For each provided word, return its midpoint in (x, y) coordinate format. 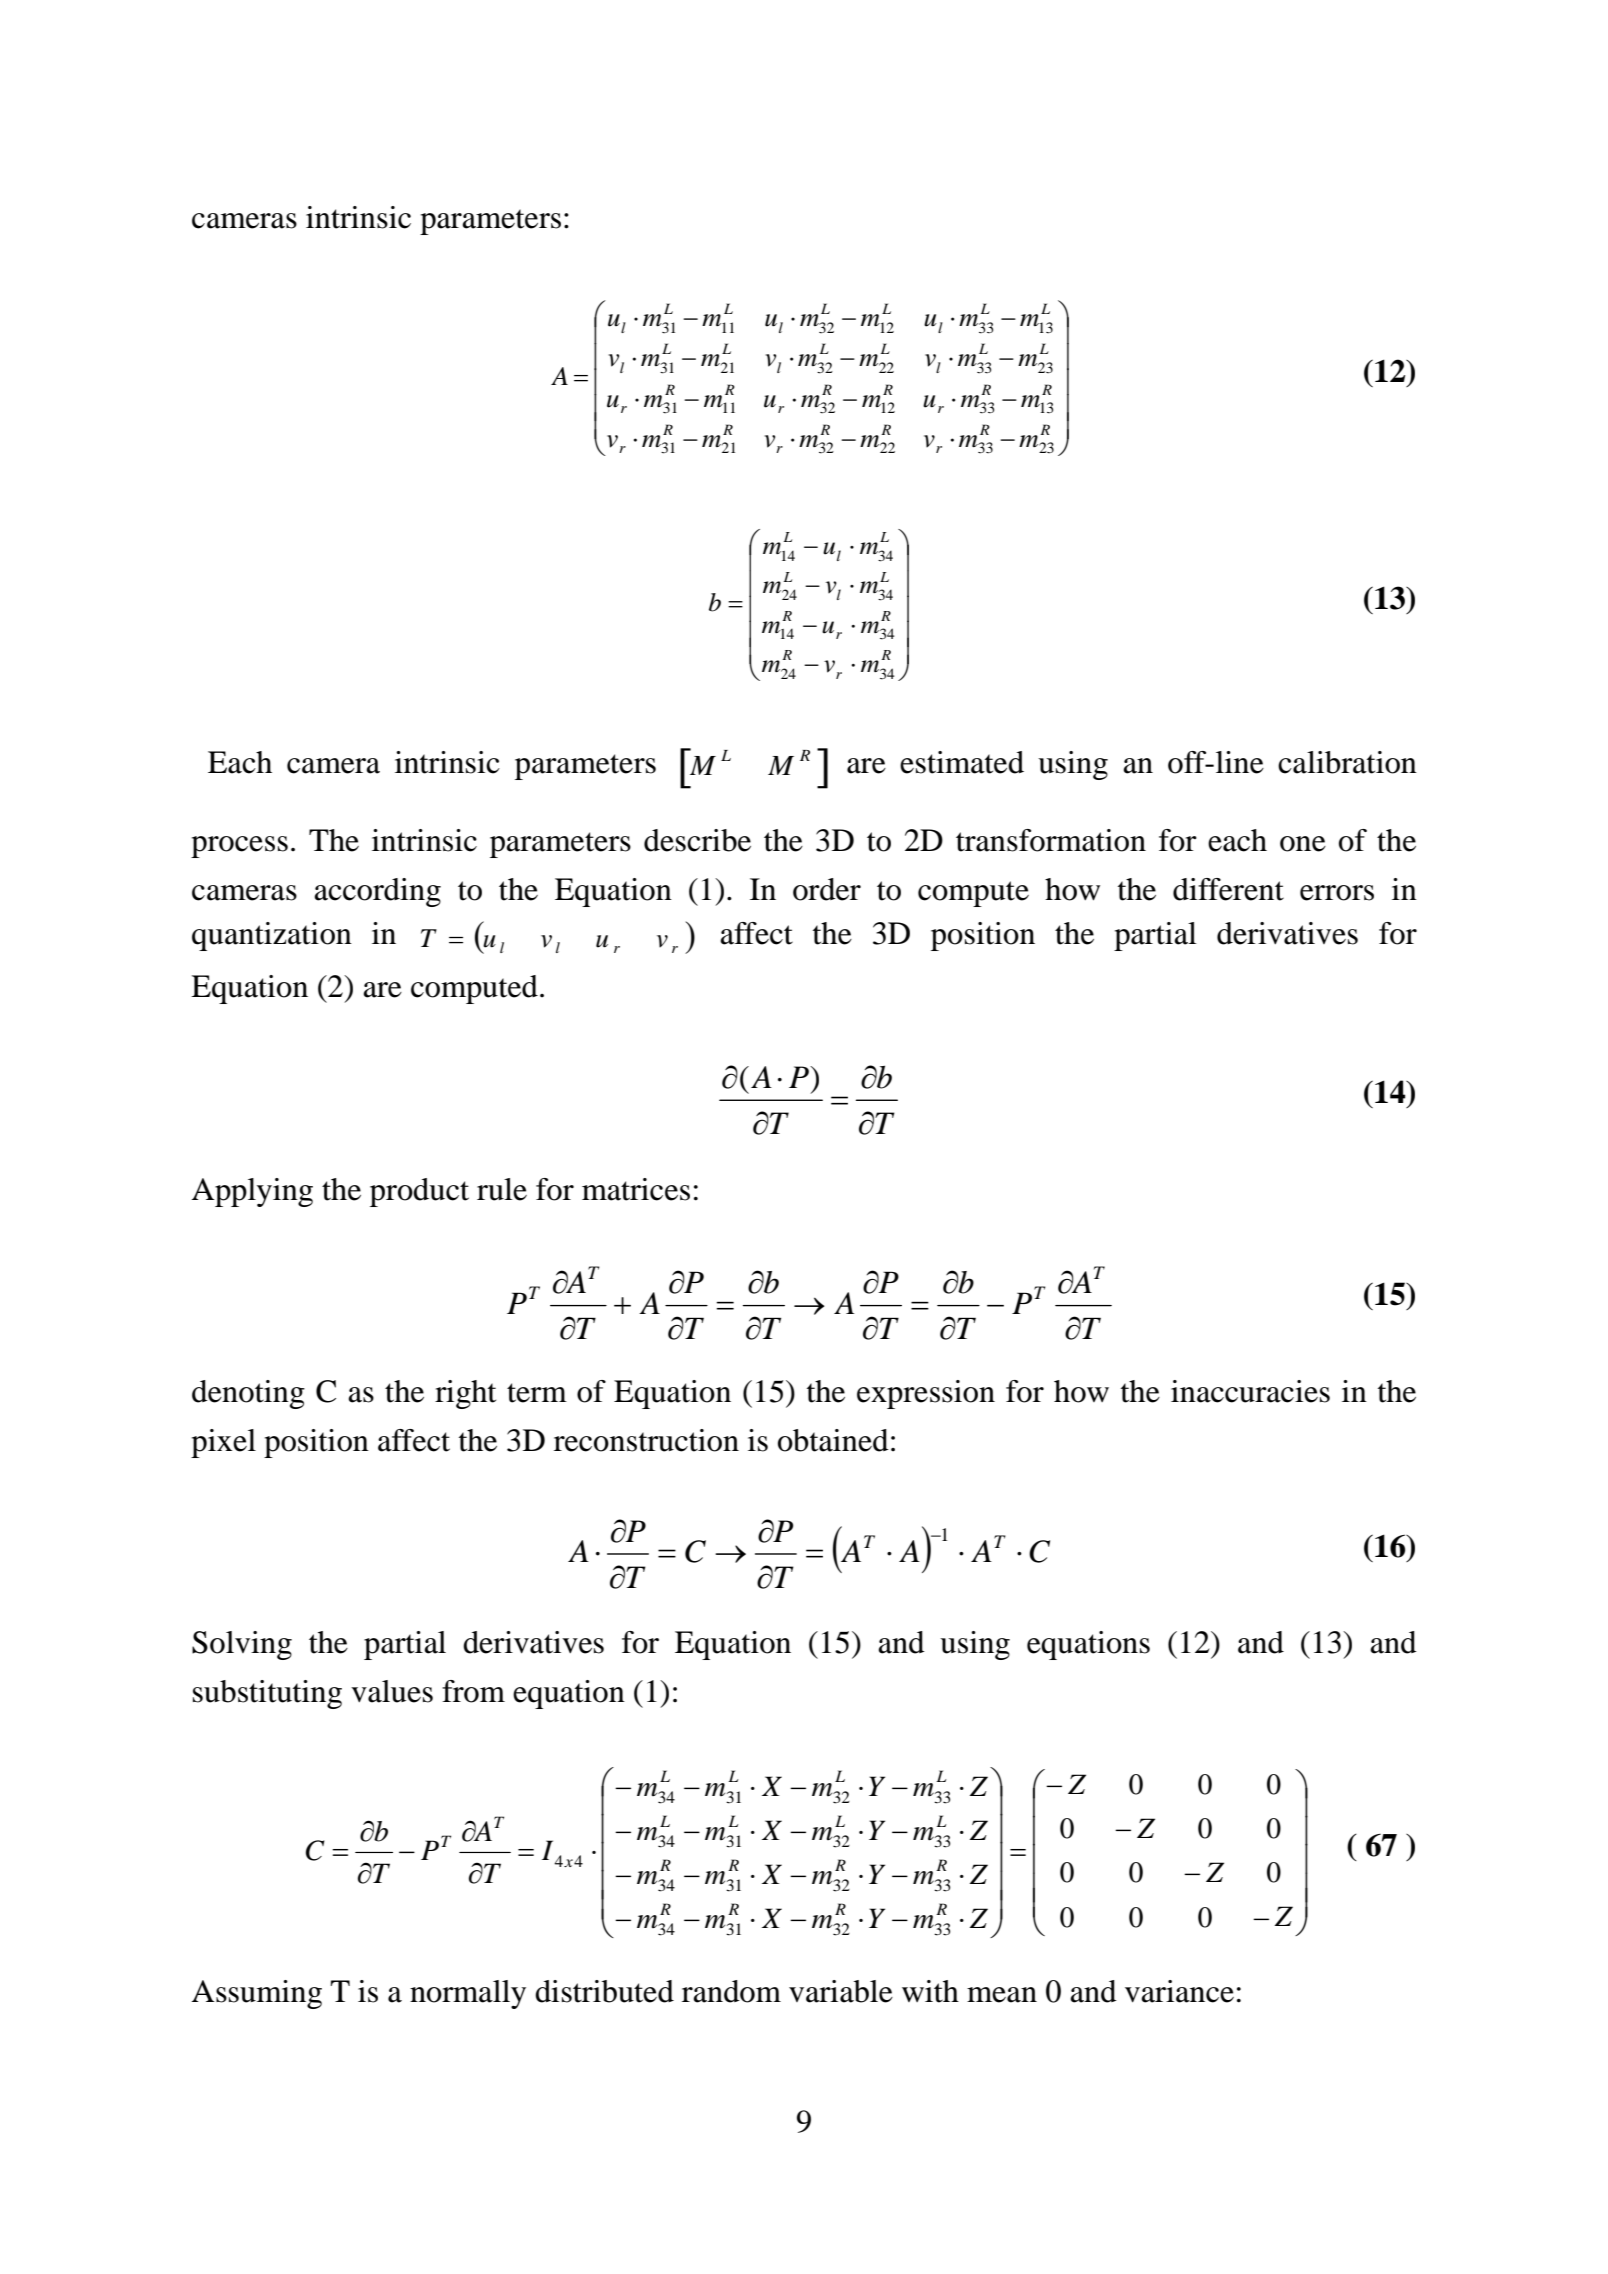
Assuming (257, 1994)
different (1228, 889)
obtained (833, 1440)
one (1303, 844)
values (392, 1691)
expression (926, 1394)
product (419, 1192)
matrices (636, 1189)
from (473, 1691)
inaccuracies (1250, 1391)
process (239, 847)
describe (697, 840)
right (465, 1394)
